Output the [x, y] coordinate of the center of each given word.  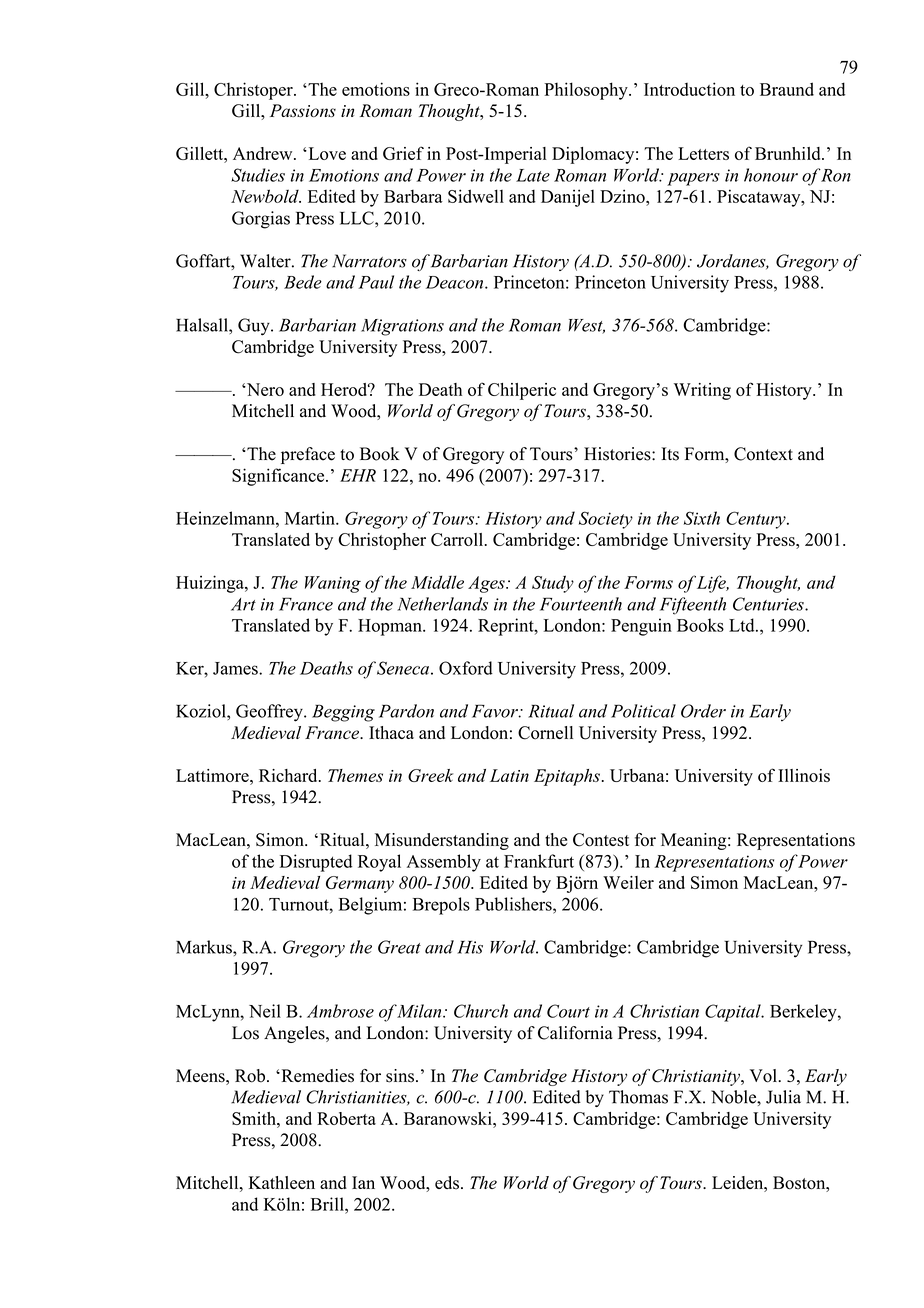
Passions [303, 110]
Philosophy [587, 91]
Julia [783, 1097]
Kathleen [282, 1182]
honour [771, 175]
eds [447, 1183]
